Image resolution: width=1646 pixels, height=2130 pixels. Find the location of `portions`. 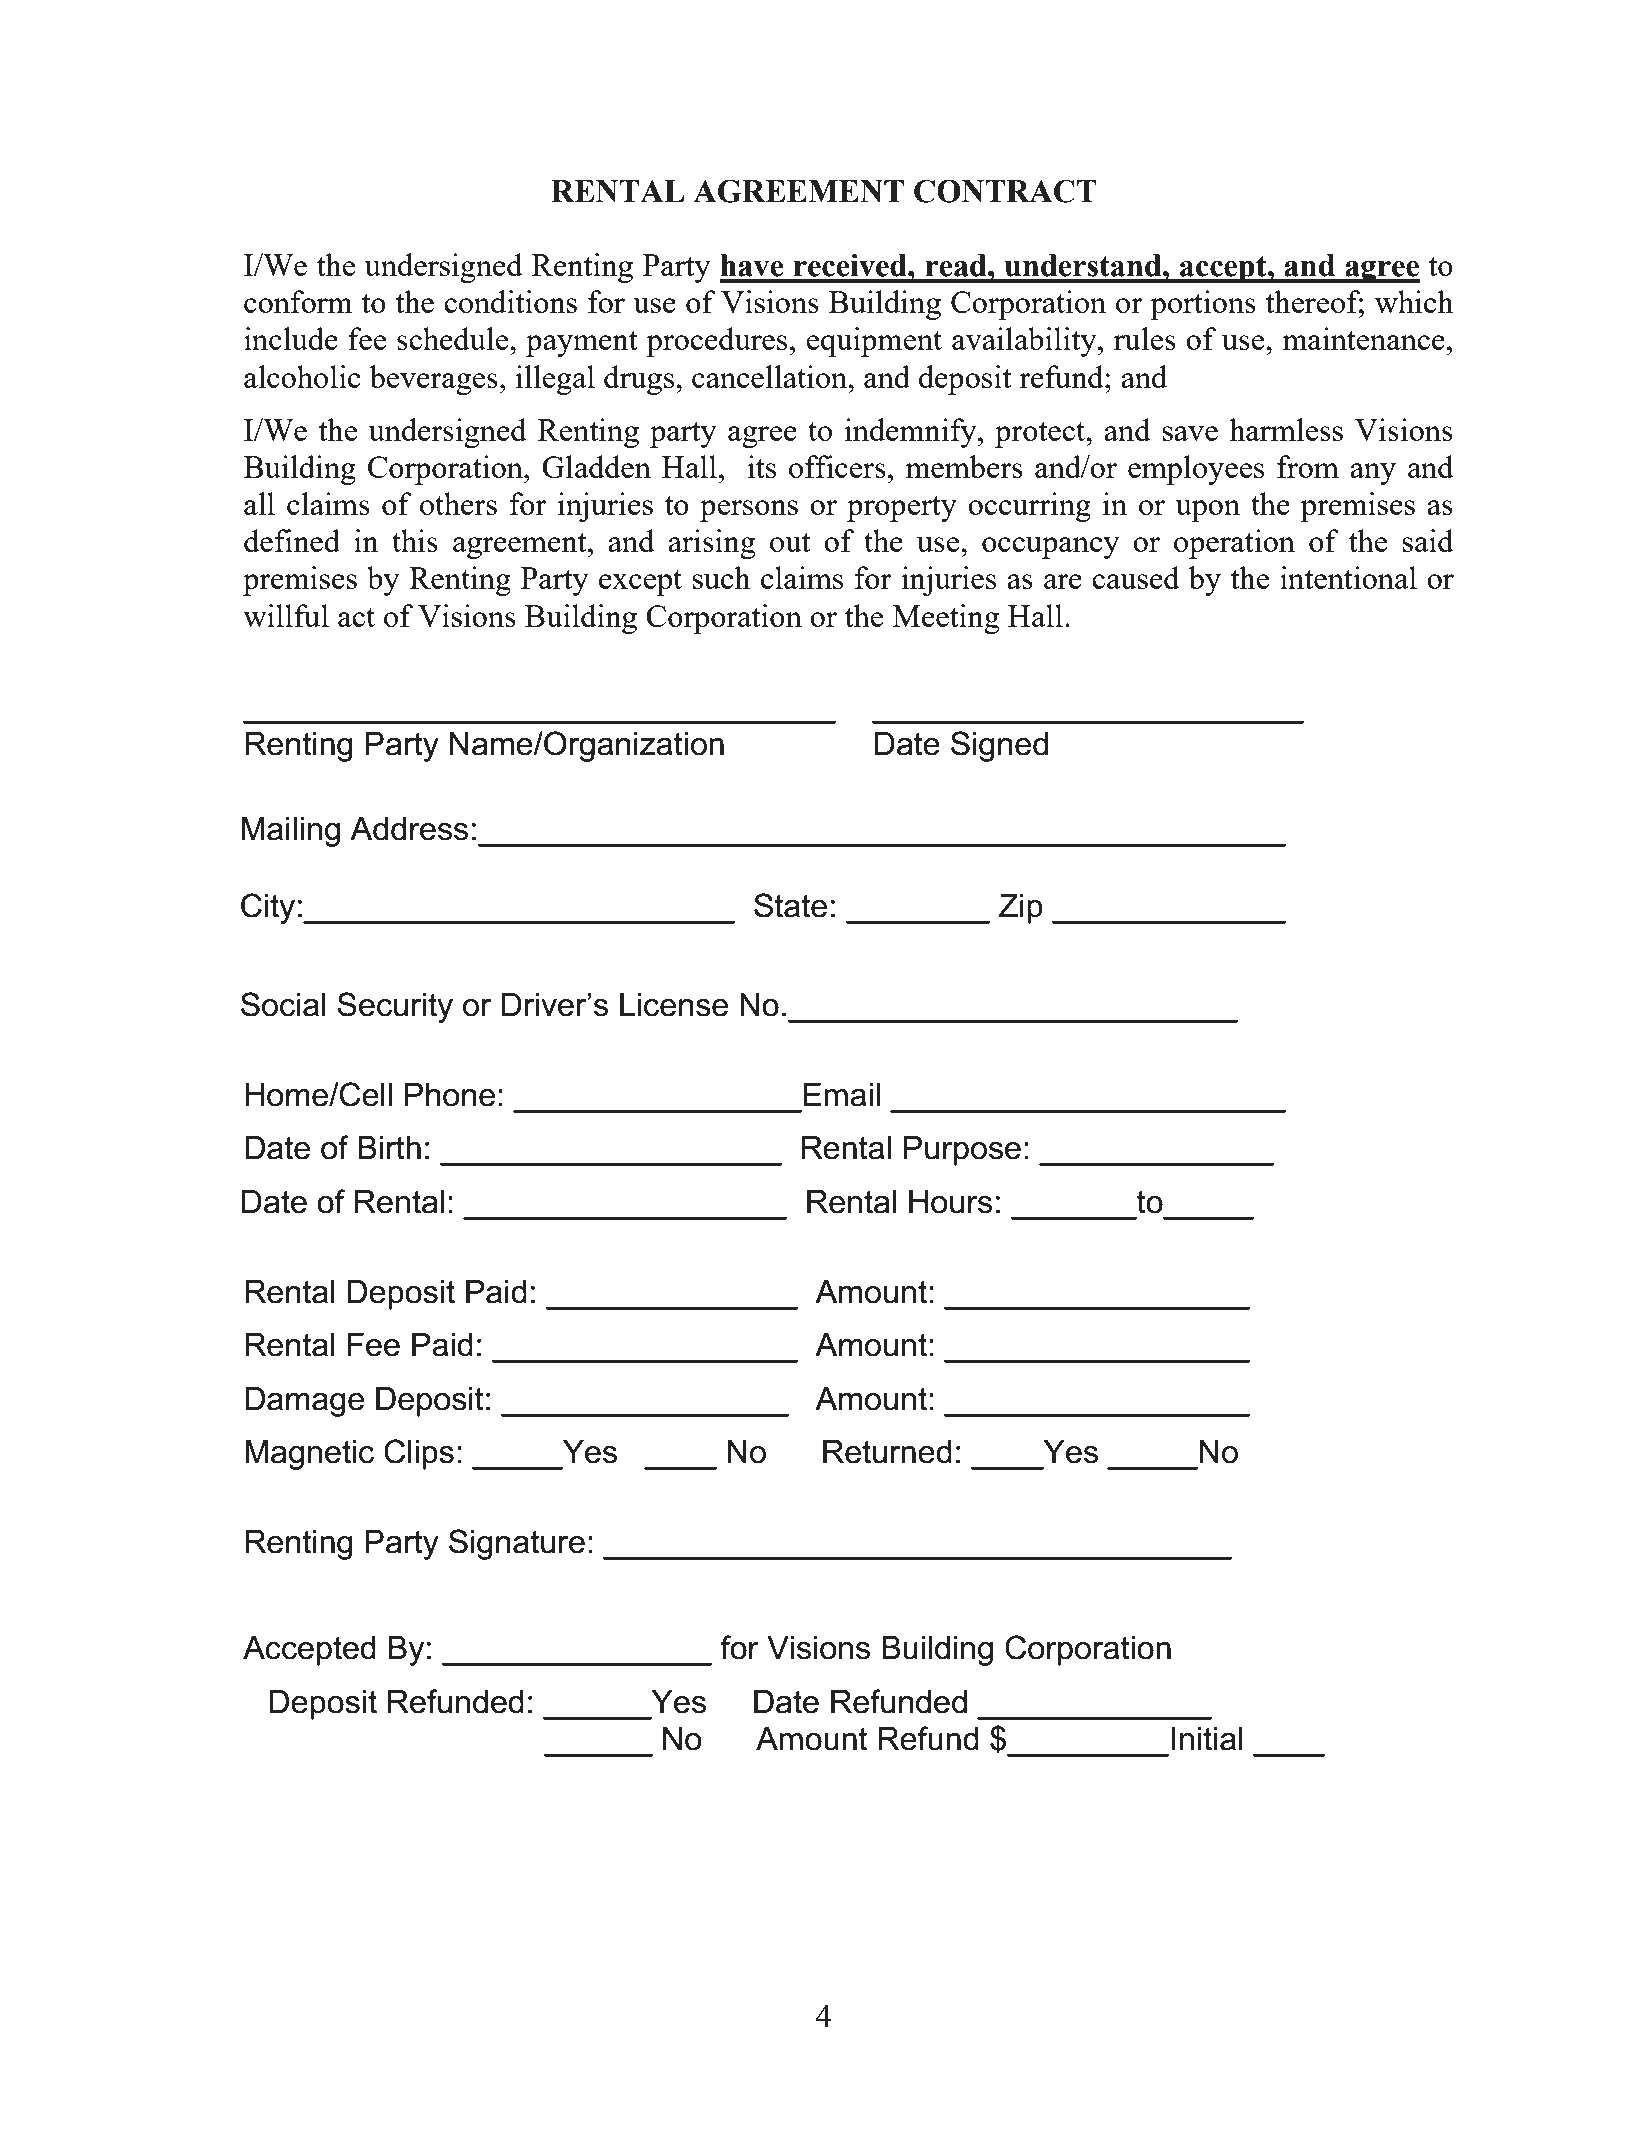

portions is located at coordinates (1203, 305).
